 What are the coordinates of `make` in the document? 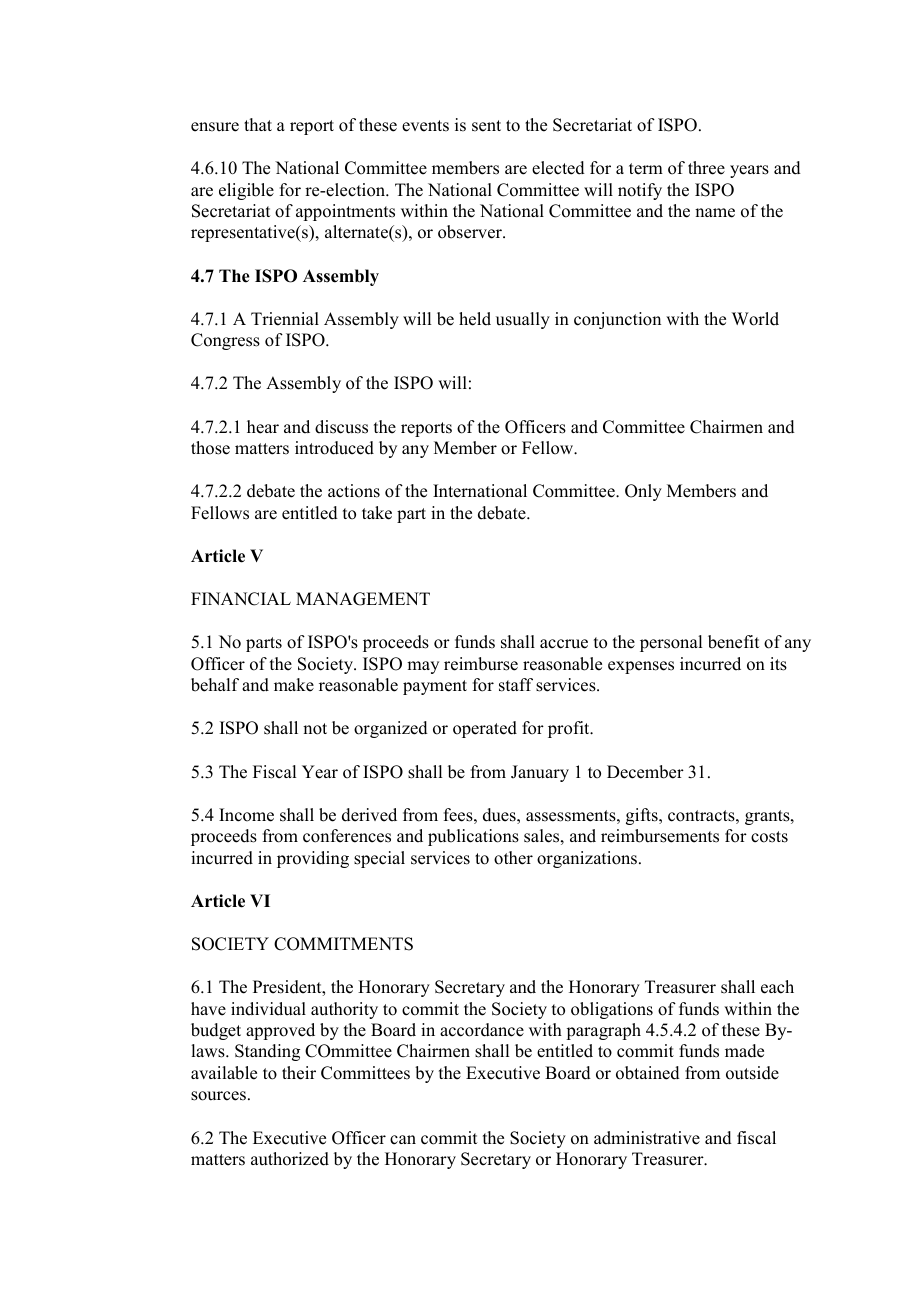 It's located at (294, 685).
